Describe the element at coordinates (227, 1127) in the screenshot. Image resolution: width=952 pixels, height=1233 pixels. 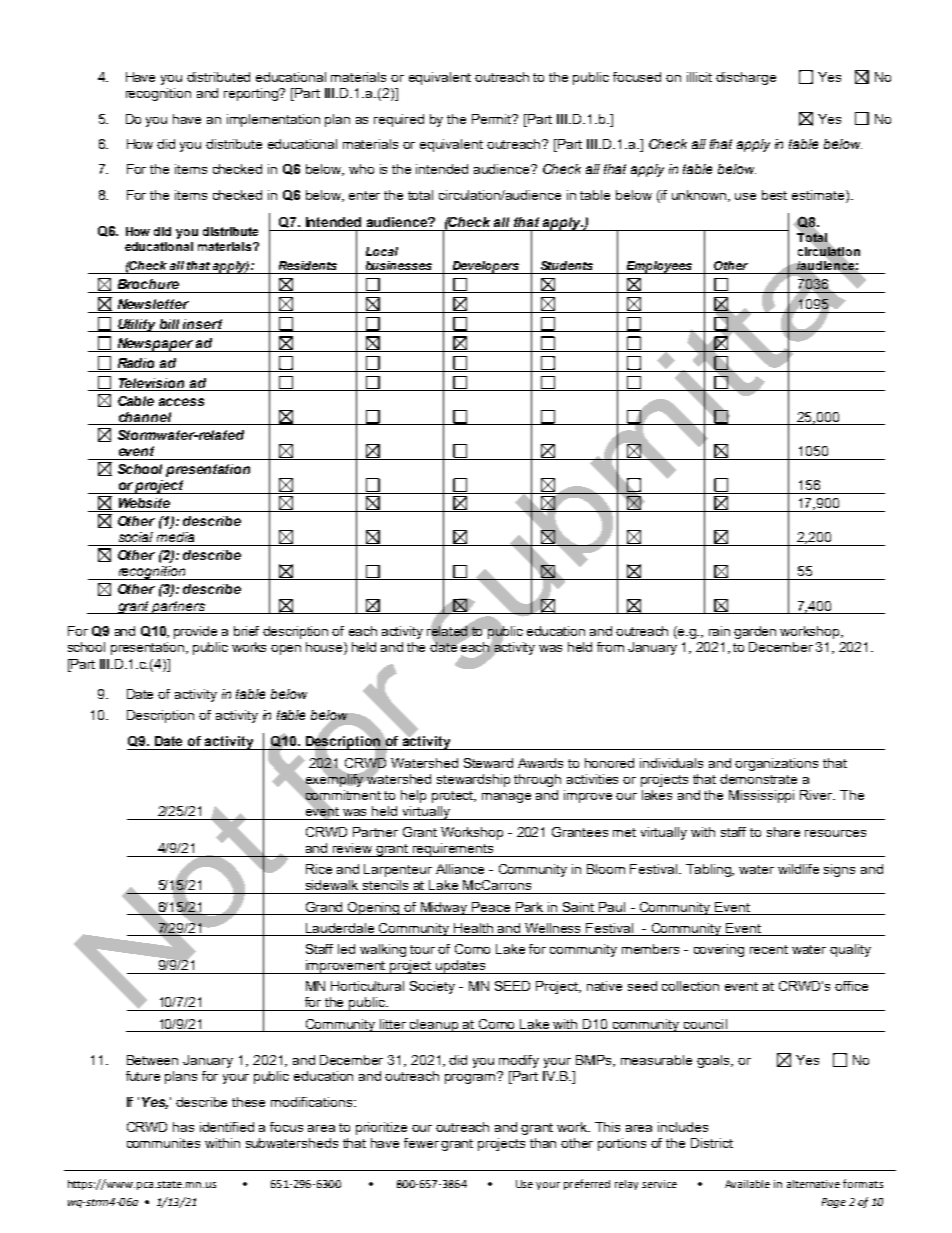
I see `identified` at that location.
